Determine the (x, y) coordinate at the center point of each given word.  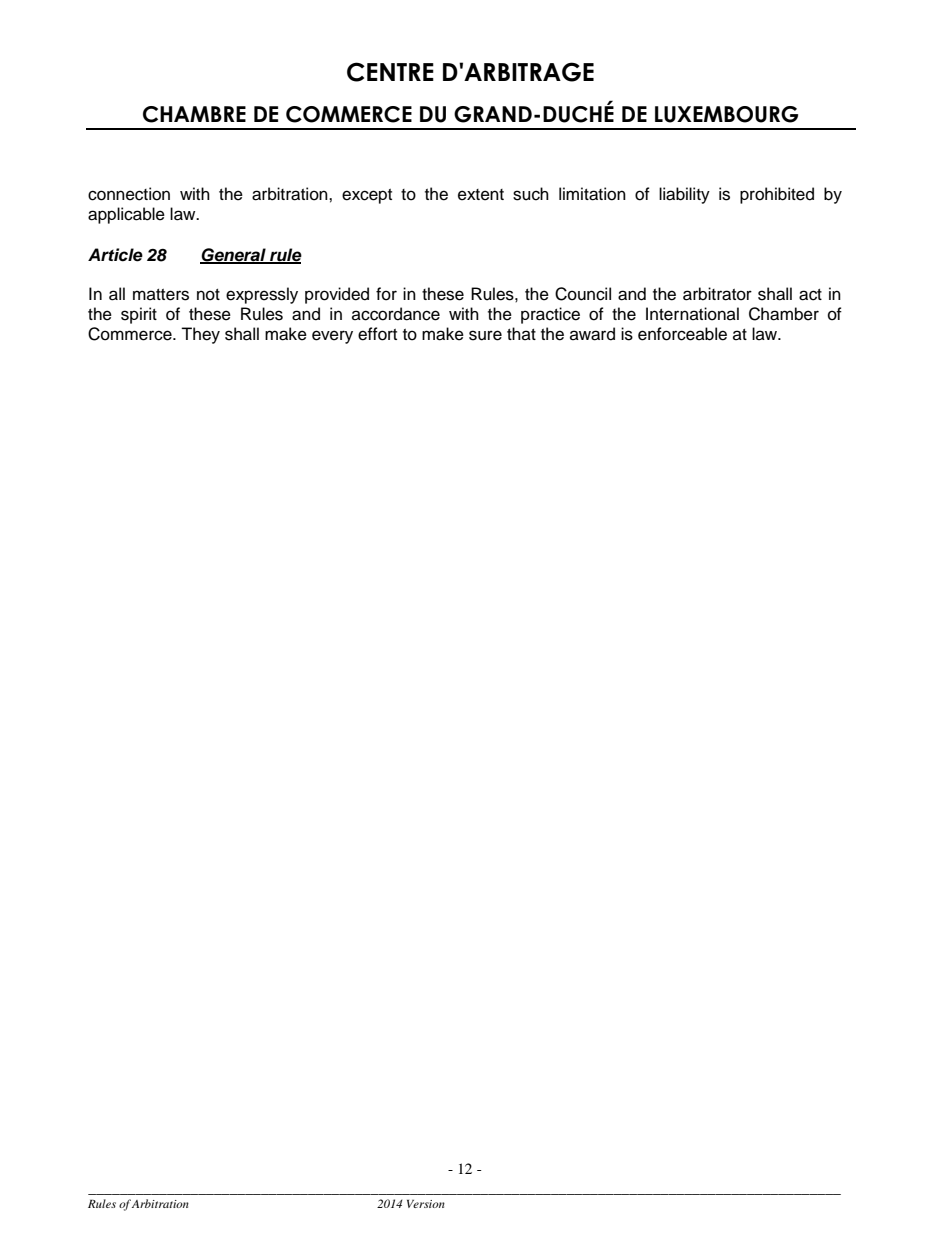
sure (485, 335)
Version (426, 1203)
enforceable (682, 334)
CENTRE (390, 72)
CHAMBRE (194, 114)
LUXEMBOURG (726, 114)
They (200, 335)
